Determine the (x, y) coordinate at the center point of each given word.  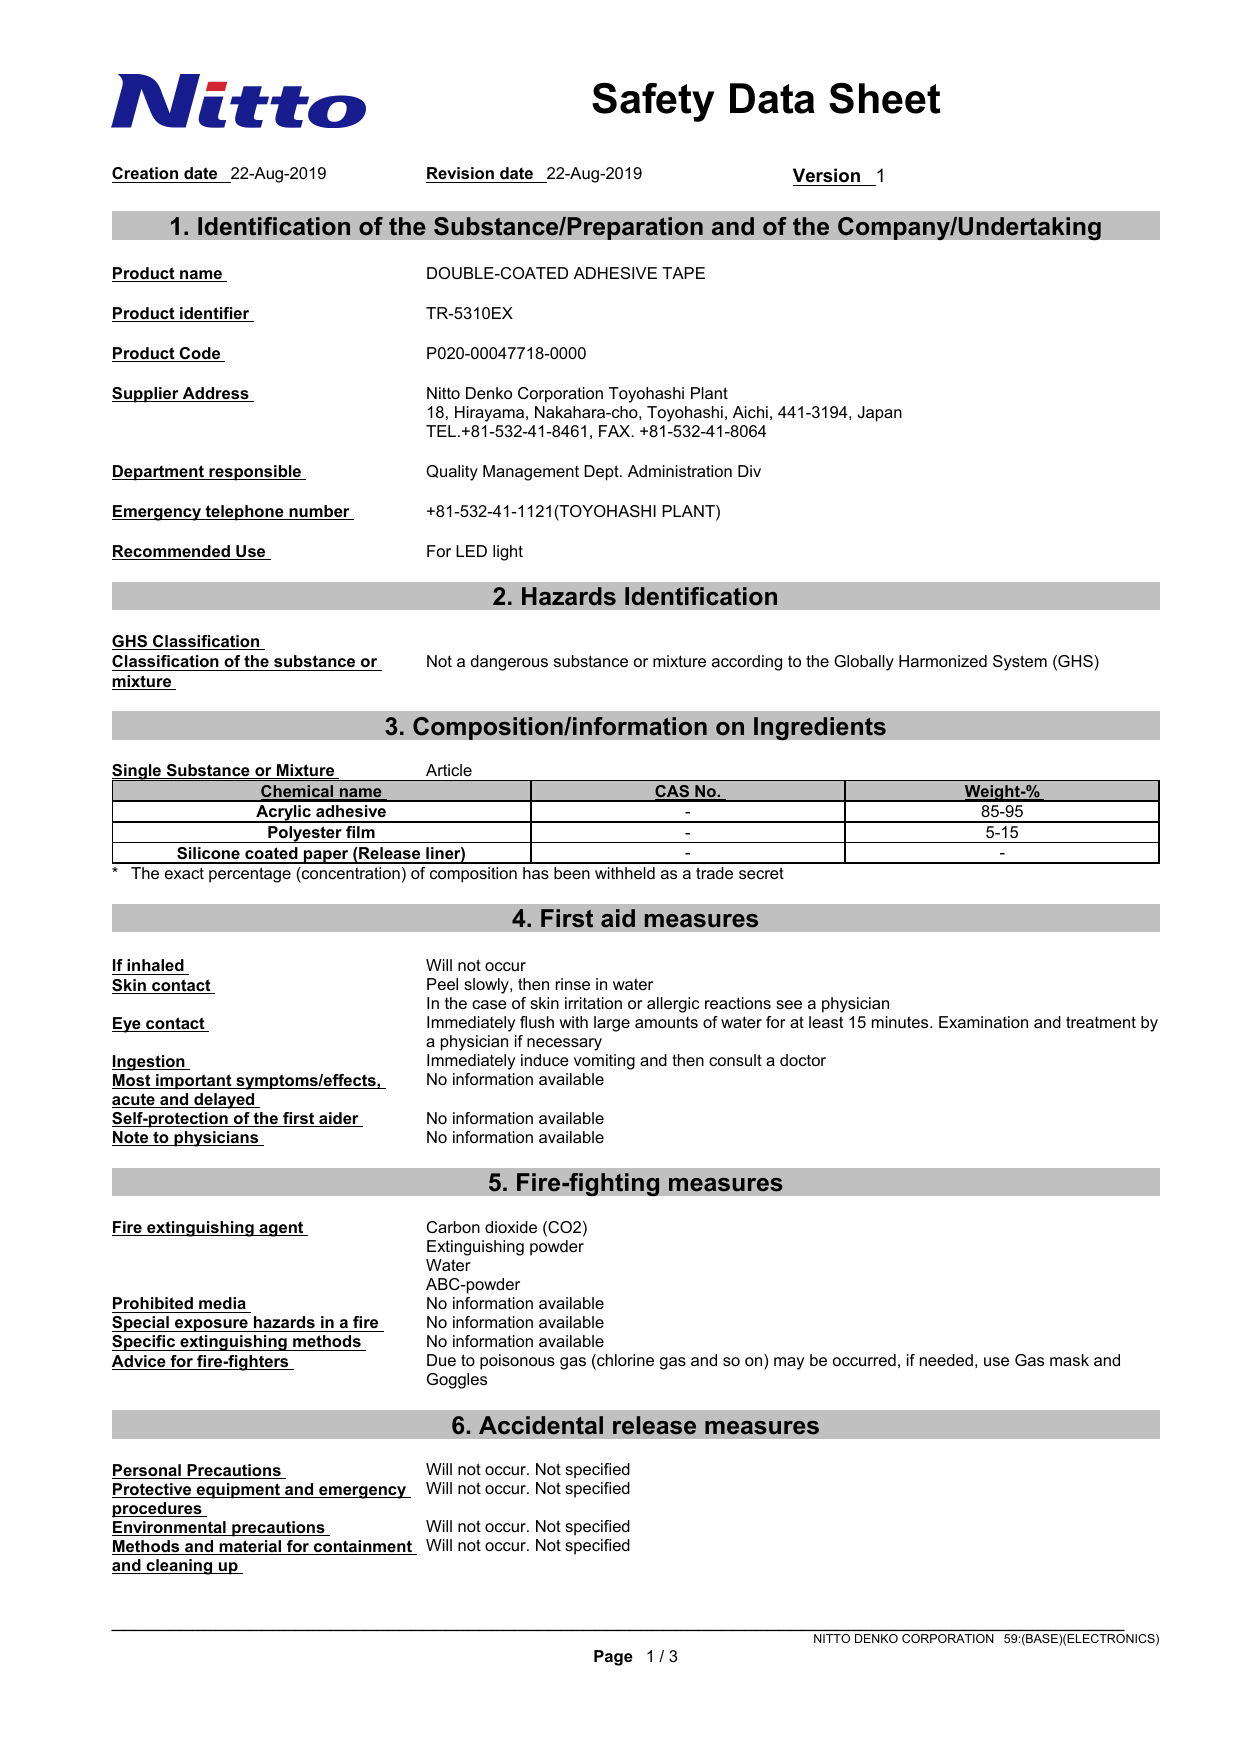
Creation (146, 175)
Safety (653, 102)
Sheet (884, 98)
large (612, 1024)
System (1020, 663)
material (250, 1547)
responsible (255, 473)
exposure (211, 1325)
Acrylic (283, 814)
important (194, 1082)
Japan (880, 414)
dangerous (509, 663)
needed (946, 1360)
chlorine (624, 1361)
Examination (983, 1022)
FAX (616, 431)
